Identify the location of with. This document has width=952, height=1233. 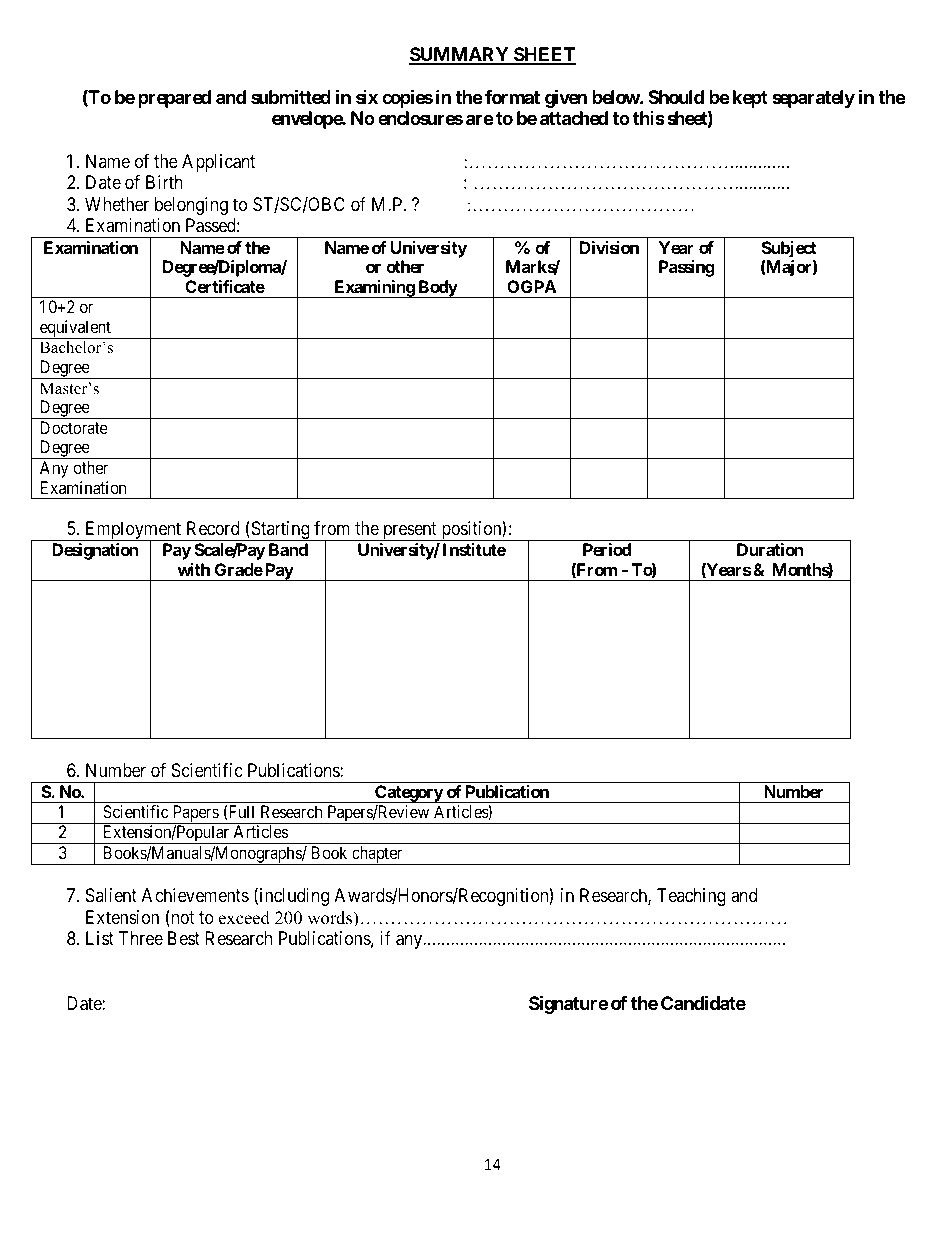
(193, 569).
